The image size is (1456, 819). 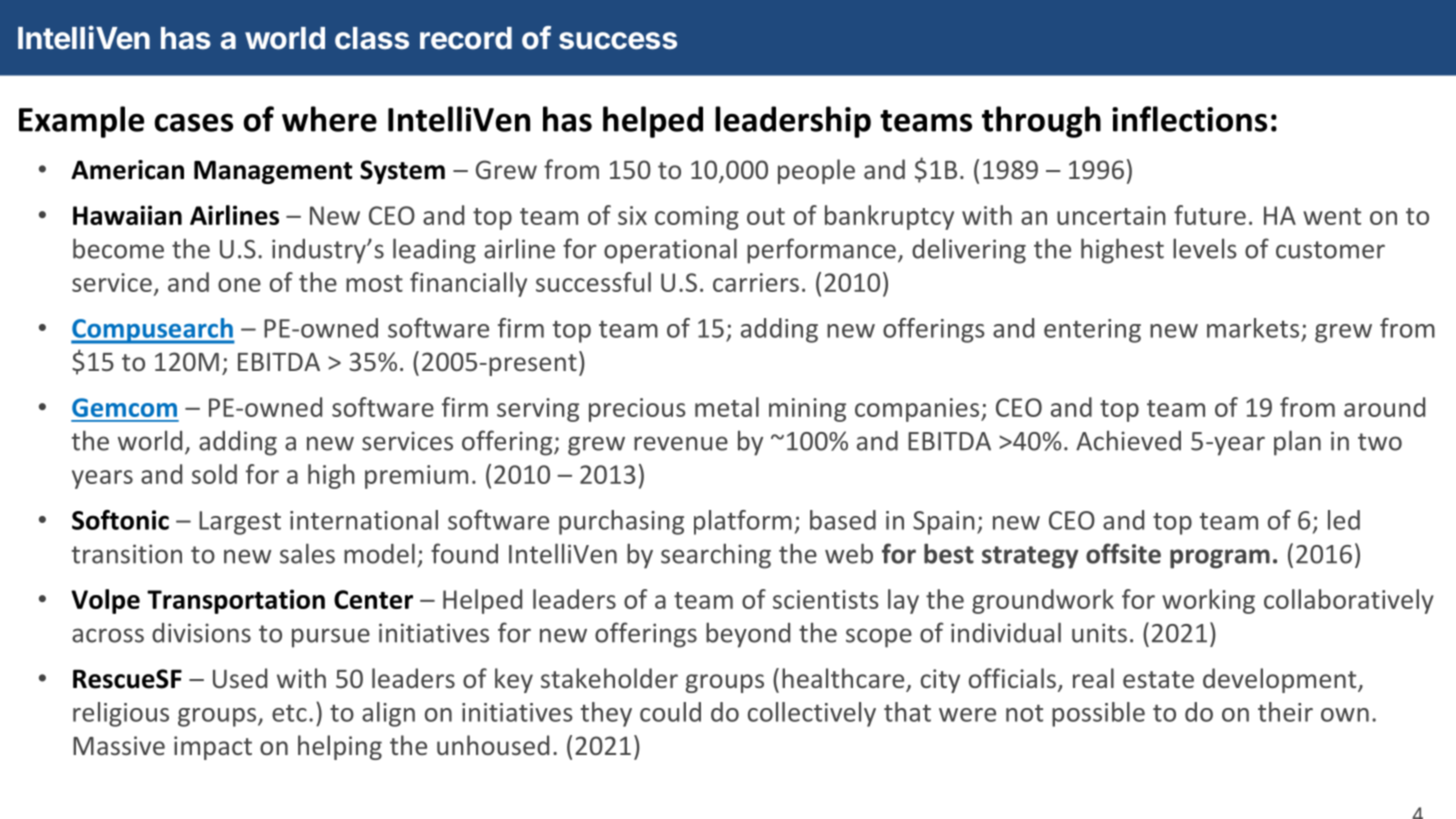 I want to click on sales, so click(x=307, y=553).
